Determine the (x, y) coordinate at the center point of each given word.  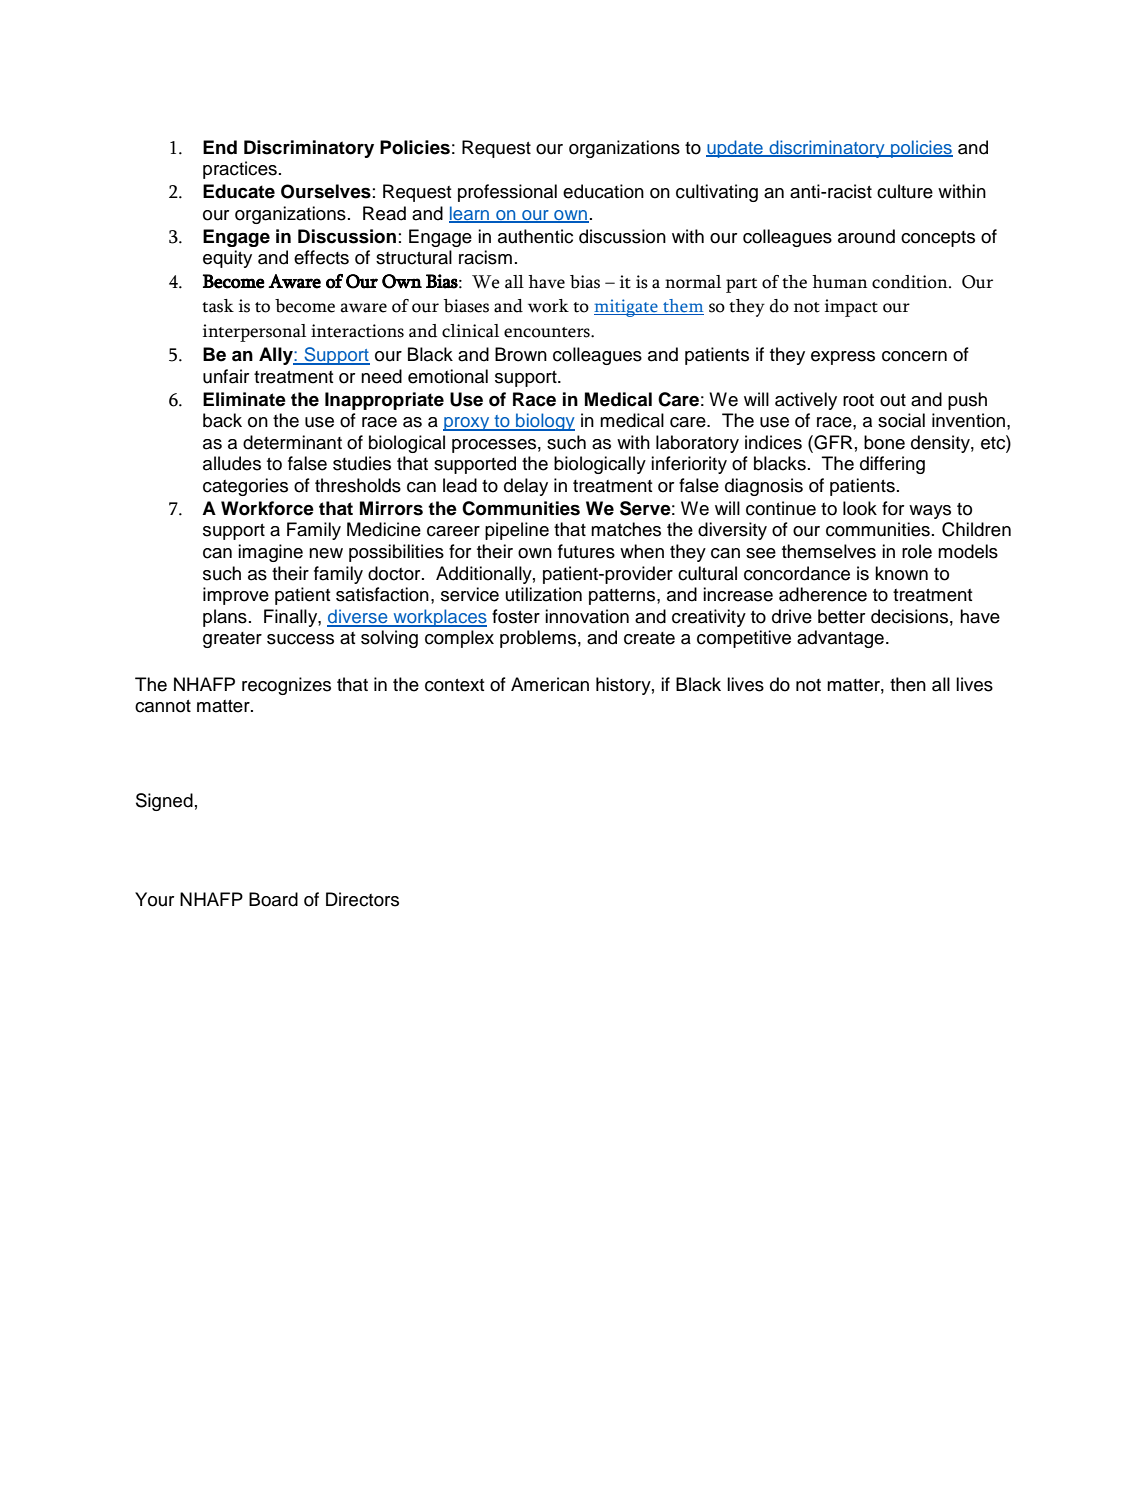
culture (905, 191)
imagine (270, 553)
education (603, 191)
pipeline (517, 531)
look (860, 508)
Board (273, 899)
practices (240, 170)
